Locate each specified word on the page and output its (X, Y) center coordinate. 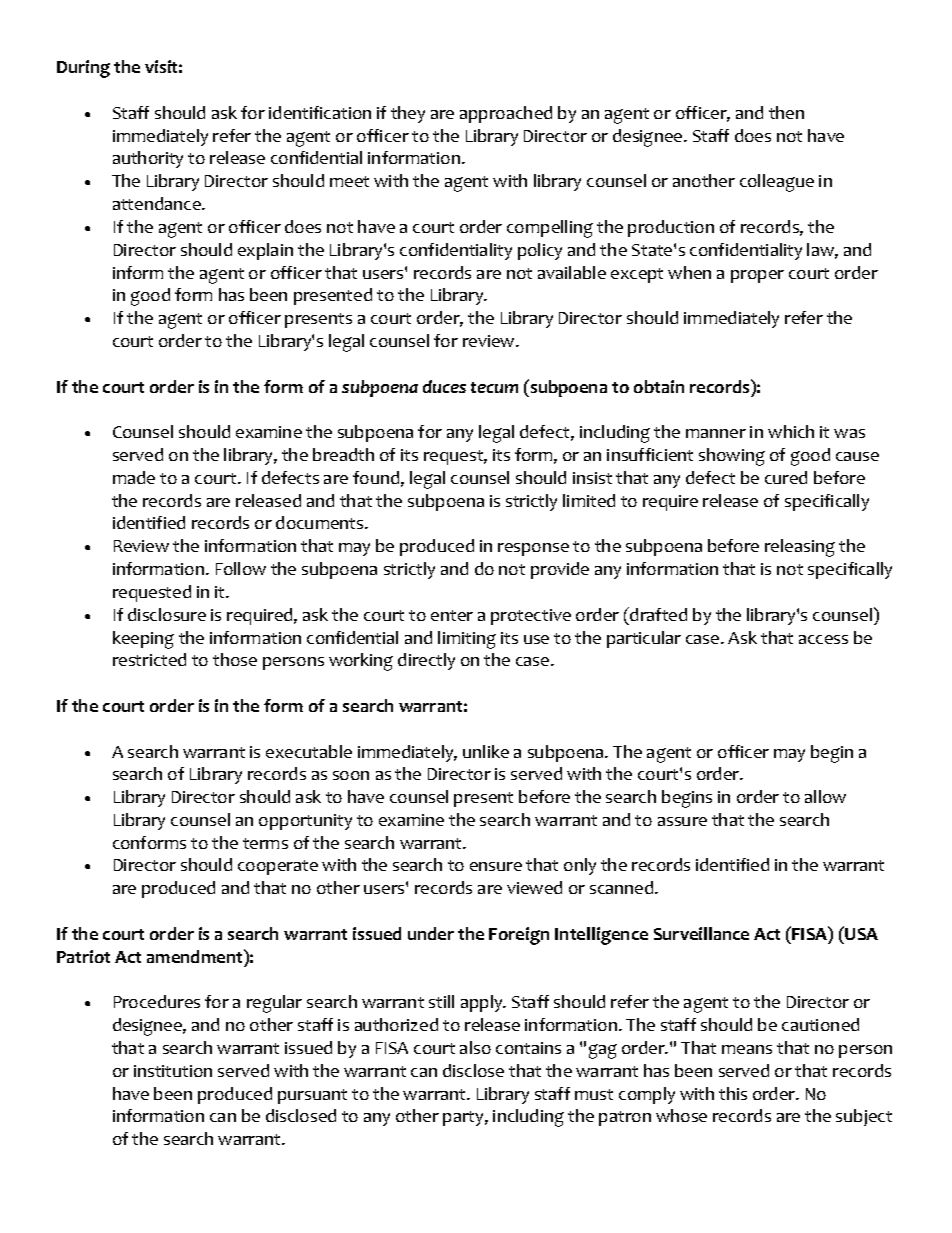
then (786, 112)
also (475, 1047)
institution (173, 1071)
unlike (486, 751)
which (791, 431)
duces (444, 386)
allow (825, 796)
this (733, 1093)
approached (506, 114)
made (134, 477)
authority (148, 159)
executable (309, 751)
